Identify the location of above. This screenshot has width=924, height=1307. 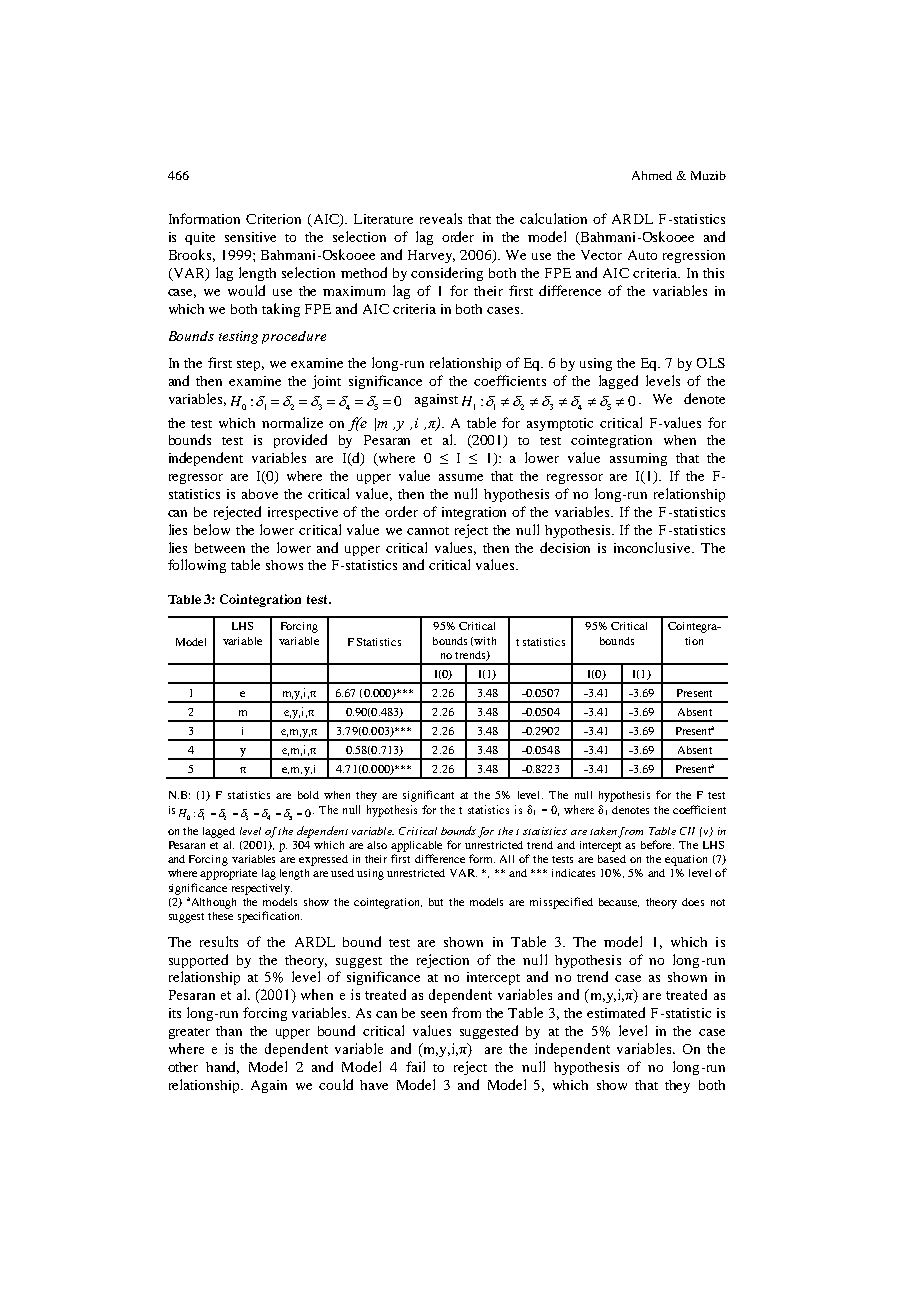
(260, 494).
